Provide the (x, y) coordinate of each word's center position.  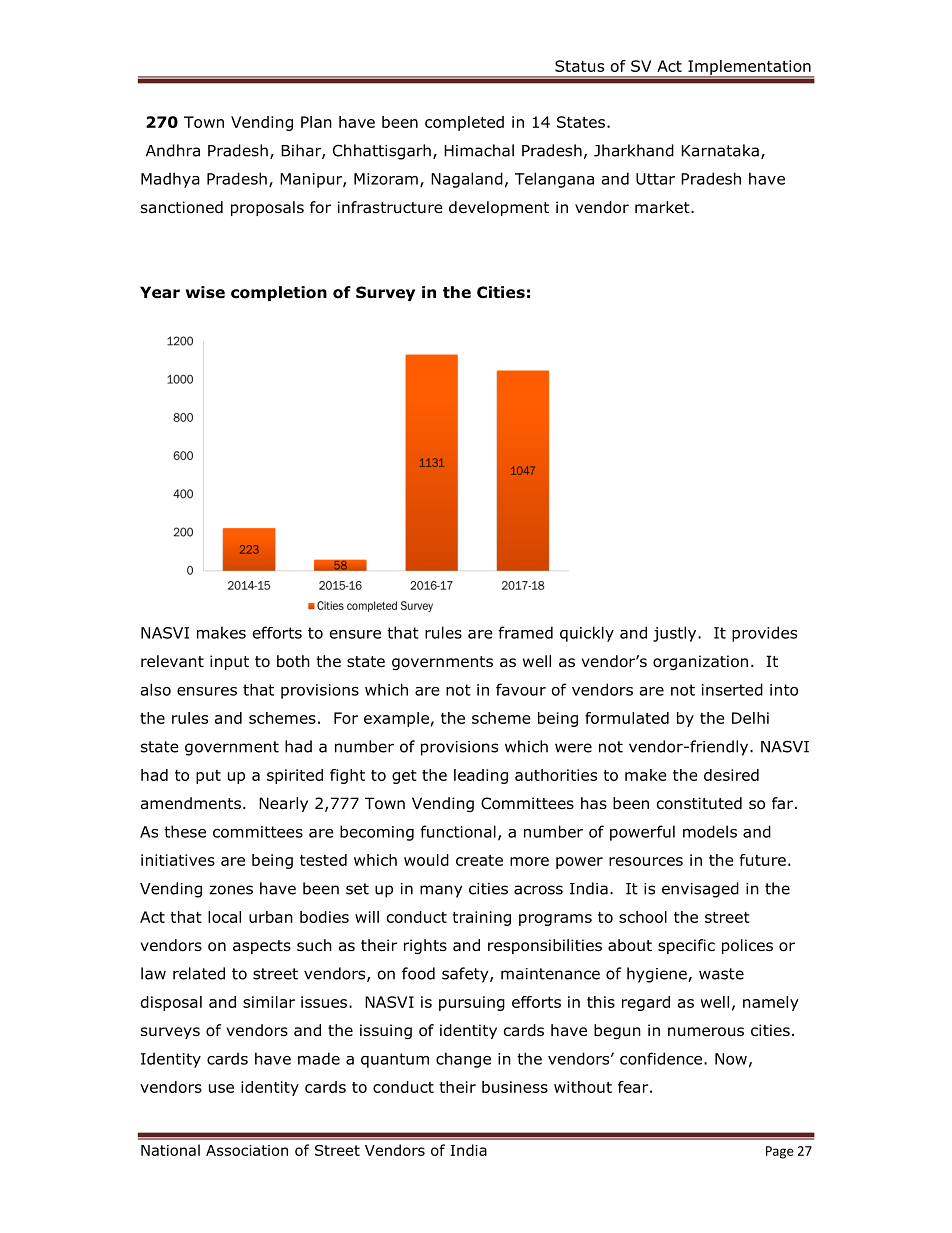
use (221, 1088)
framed (525, 632)
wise (205, 292)
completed (464, 123)
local (224, 917)
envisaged (700, 890)
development (499, 208)
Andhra (173, 150)
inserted (732, 689)
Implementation (749, 68)
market (663, 207)
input (229, 662)
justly (676, 634)
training (481, 918)
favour (521, 689)
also (156, 689)
